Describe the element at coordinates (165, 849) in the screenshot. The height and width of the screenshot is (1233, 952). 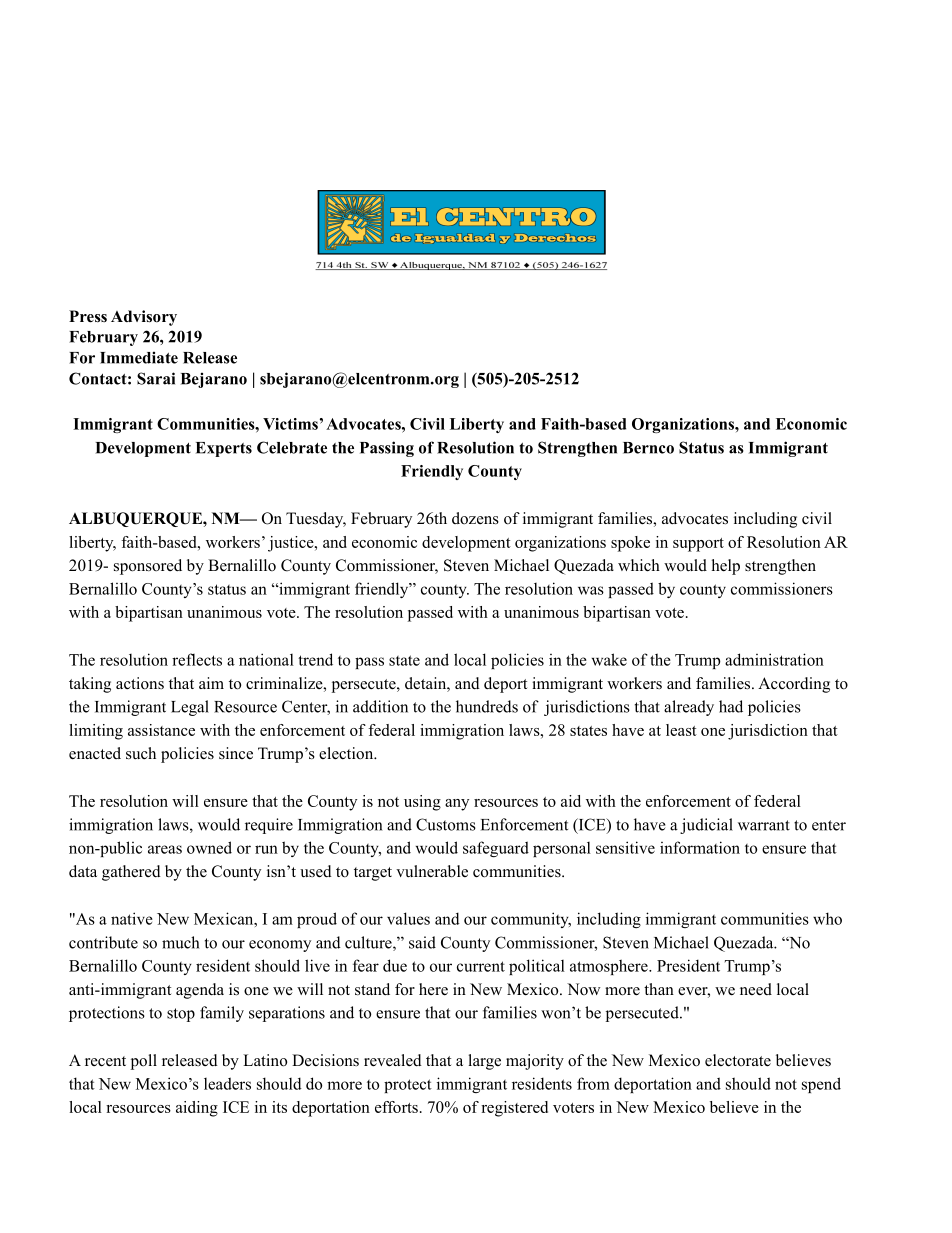
I see `areas` at that location.
